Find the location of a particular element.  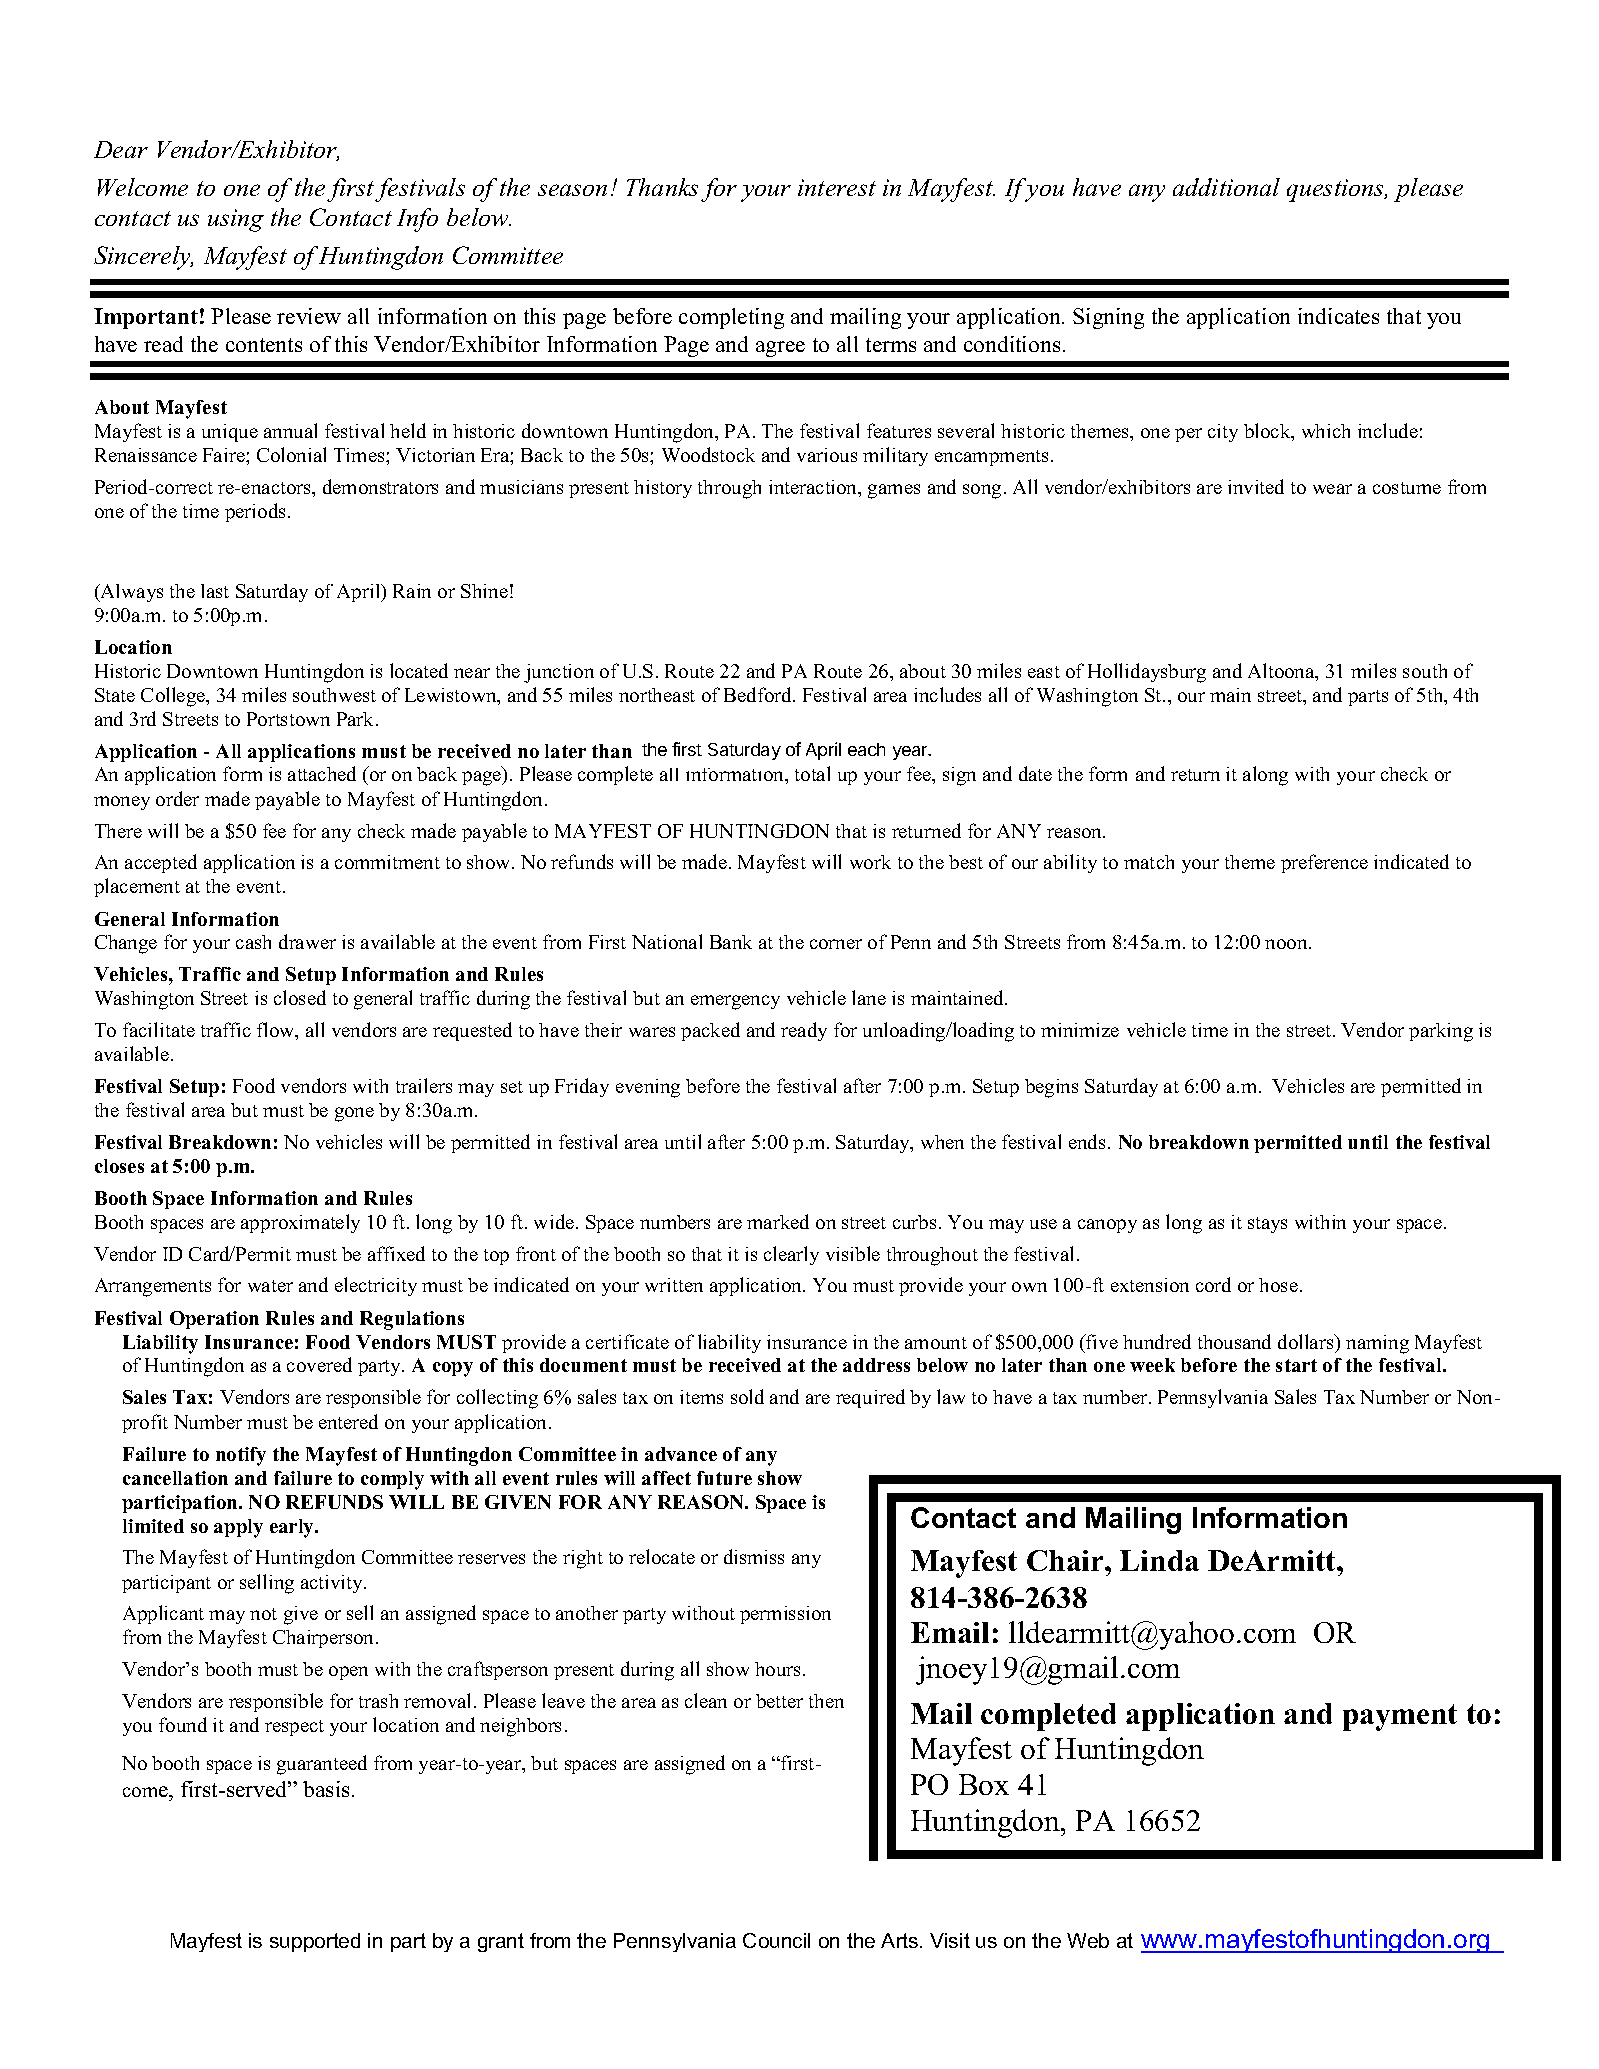

Linda is located at coordinates (1159, 1560).
